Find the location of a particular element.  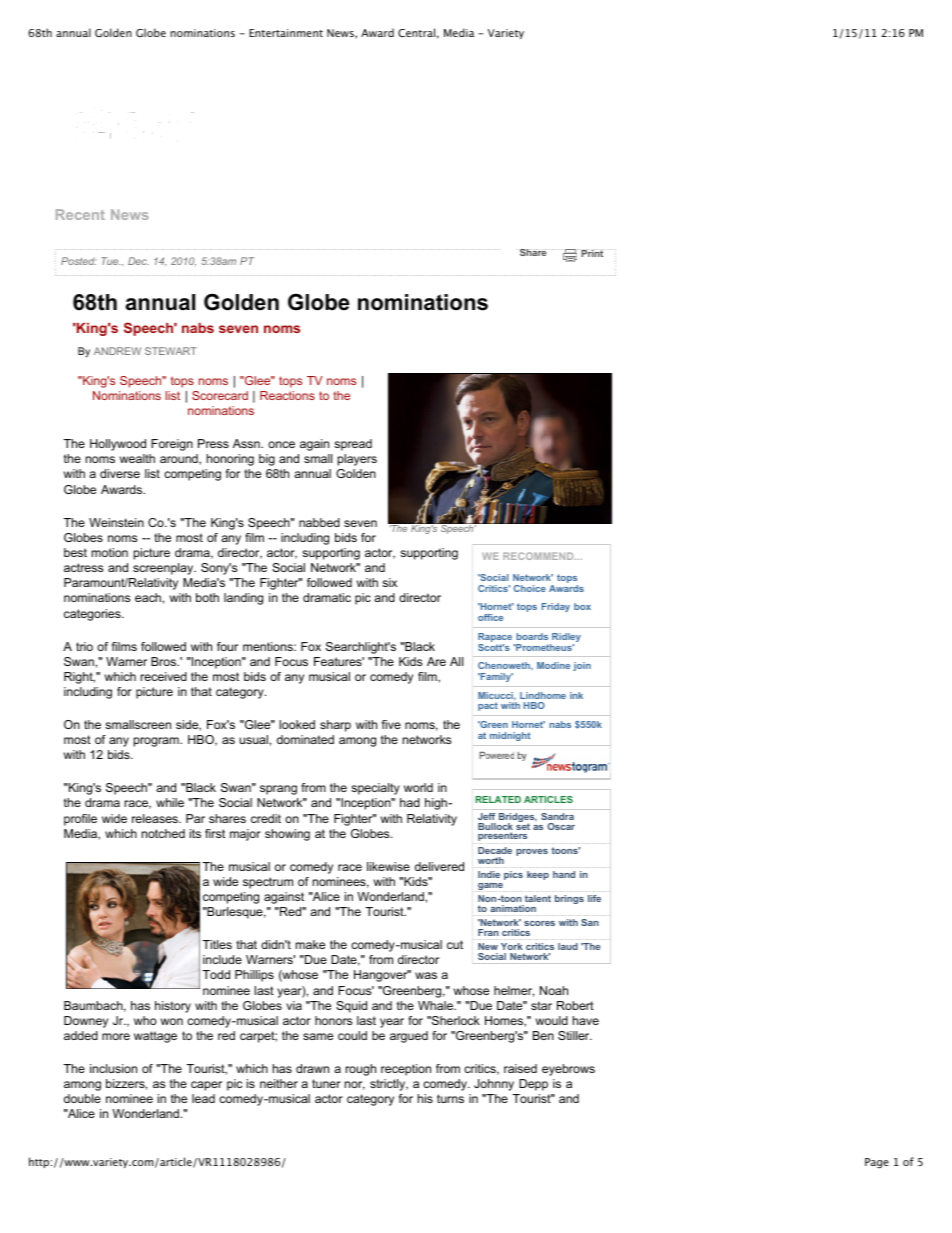

spread is located at coordinates (353, 445).
